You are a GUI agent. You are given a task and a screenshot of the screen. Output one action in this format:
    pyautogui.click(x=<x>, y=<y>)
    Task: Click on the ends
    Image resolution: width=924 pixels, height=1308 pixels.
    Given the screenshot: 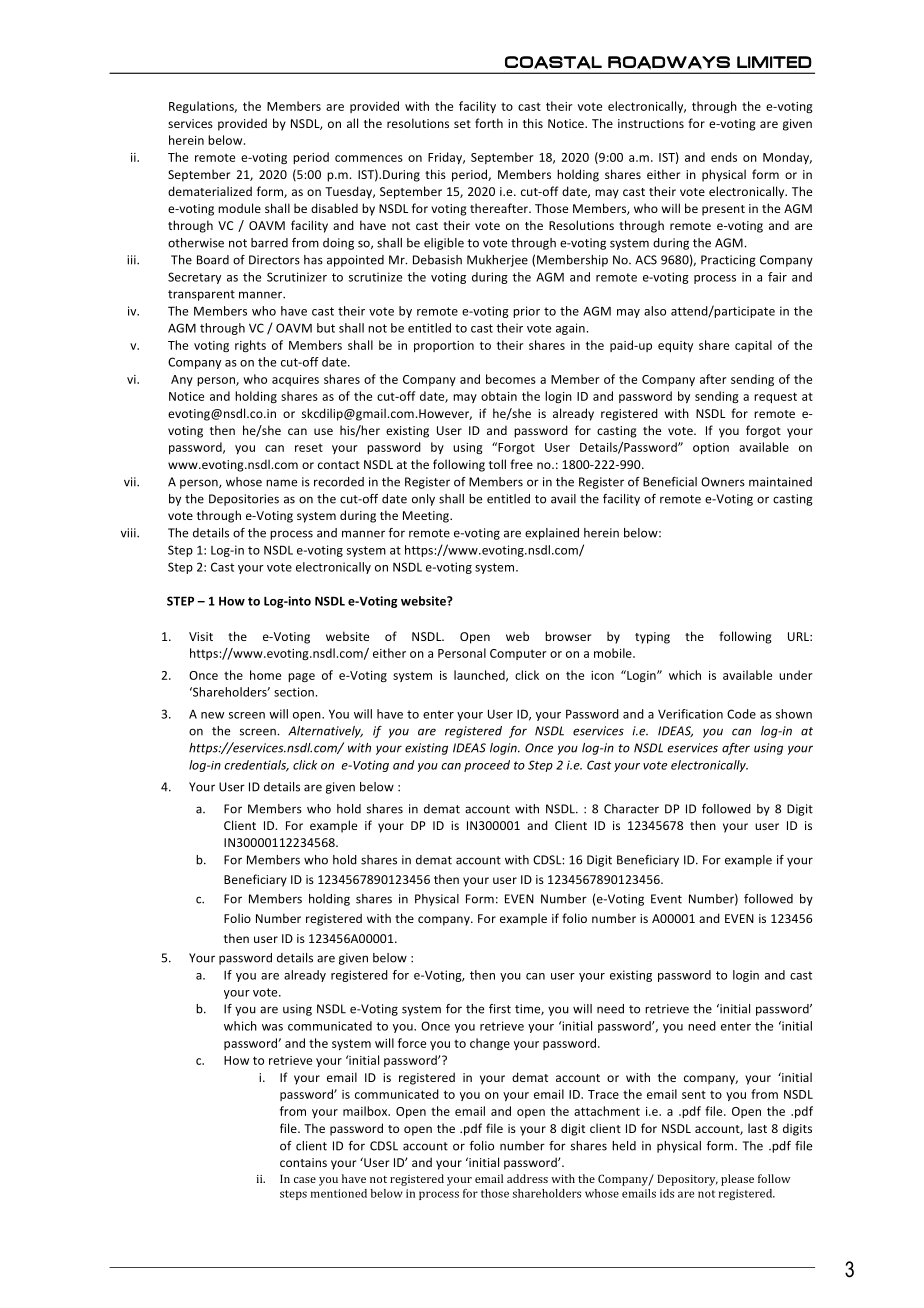 What is the action you would take?
    pyautogui.click(x=724, y=157)
